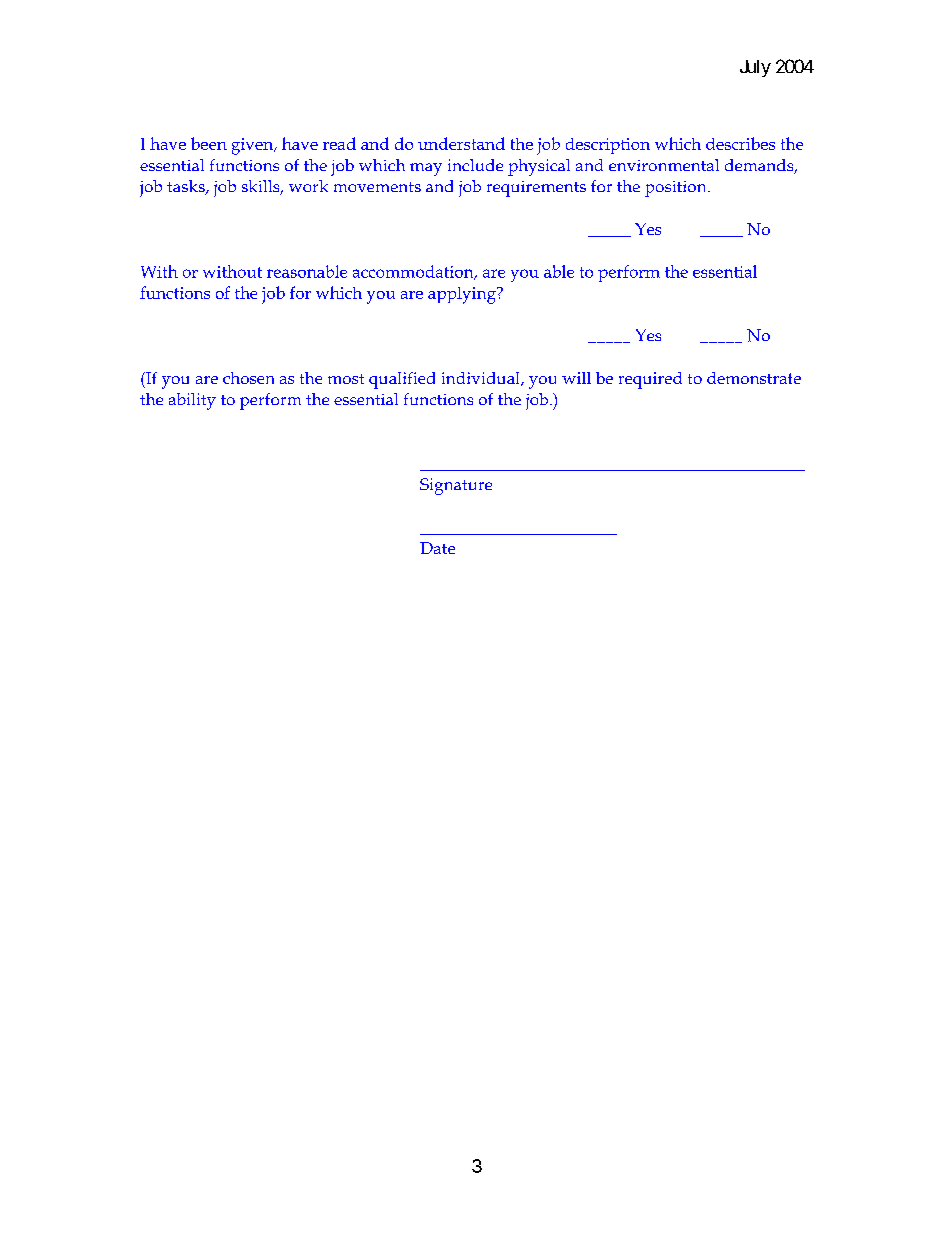 This screenshot has height=1233, width=952. Describe the element at coordinates (456, 486) in the screenshot. I see `Signature` at that location.
